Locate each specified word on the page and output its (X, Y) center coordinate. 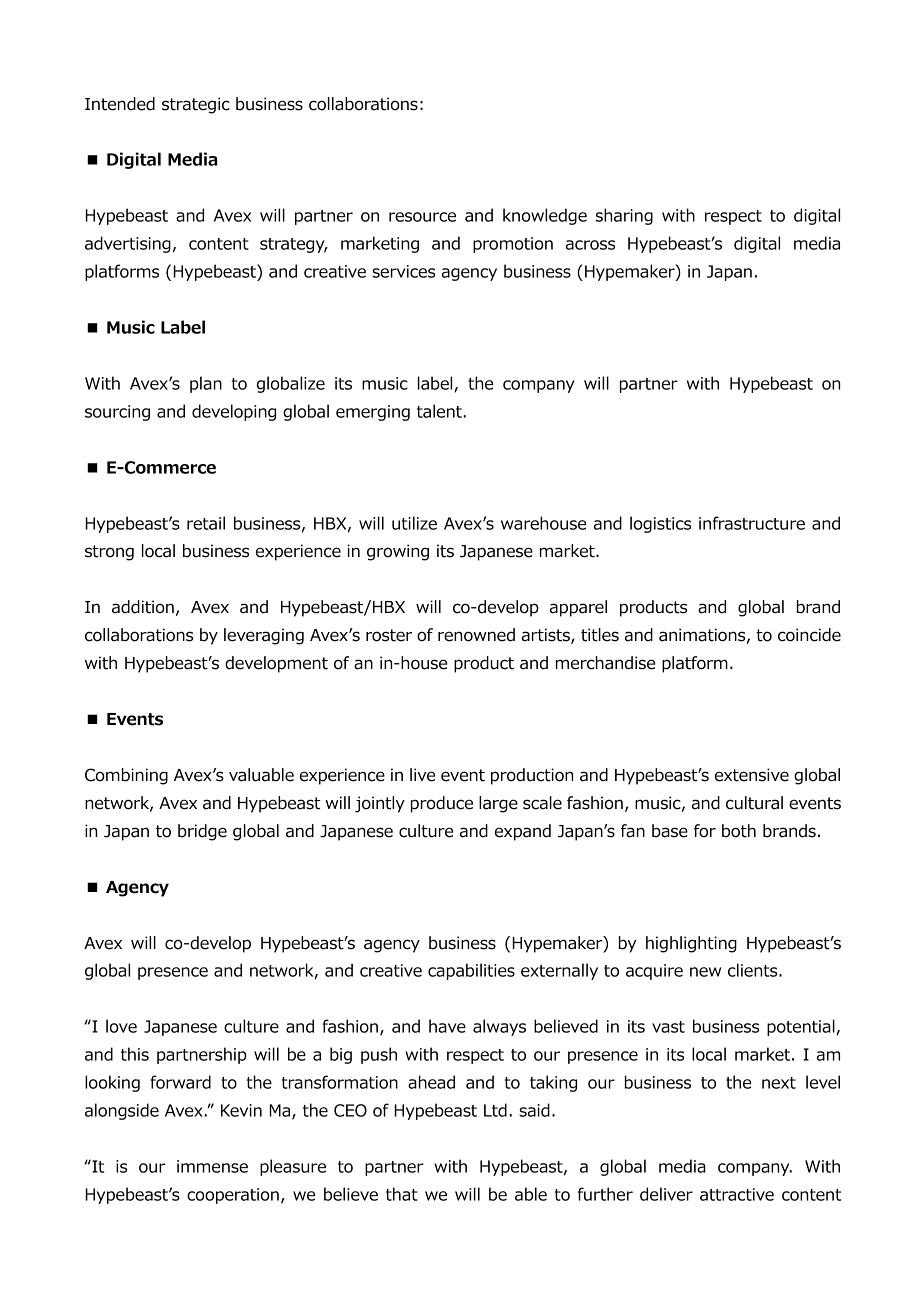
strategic (196, 105)
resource (422, 217)
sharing (624, 216)
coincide (809, 635)
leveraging (264, 636)
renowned (476, 635)
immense (212, 1166)
